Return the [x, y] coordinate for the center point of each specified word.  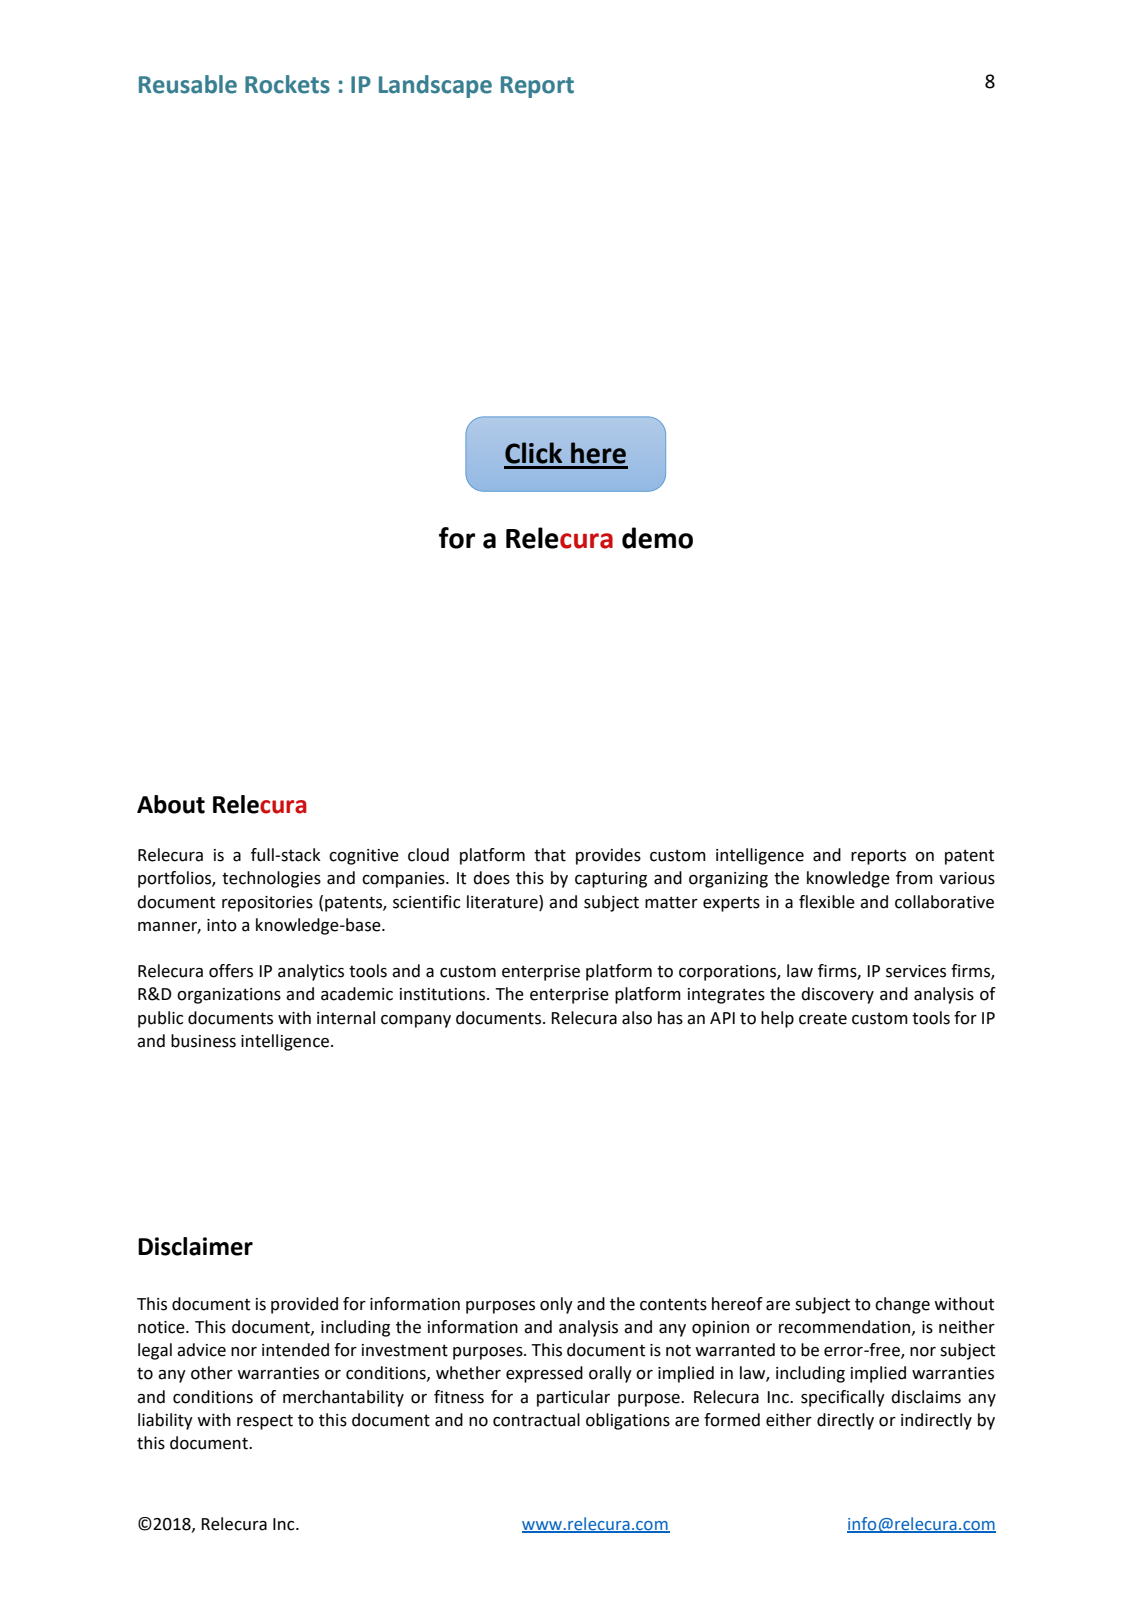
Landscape [435, 86]
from [914, 878]
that [550, 855]
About [171, 804]
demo [657, 538]
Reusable [188, 84]
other [212, 1373]
